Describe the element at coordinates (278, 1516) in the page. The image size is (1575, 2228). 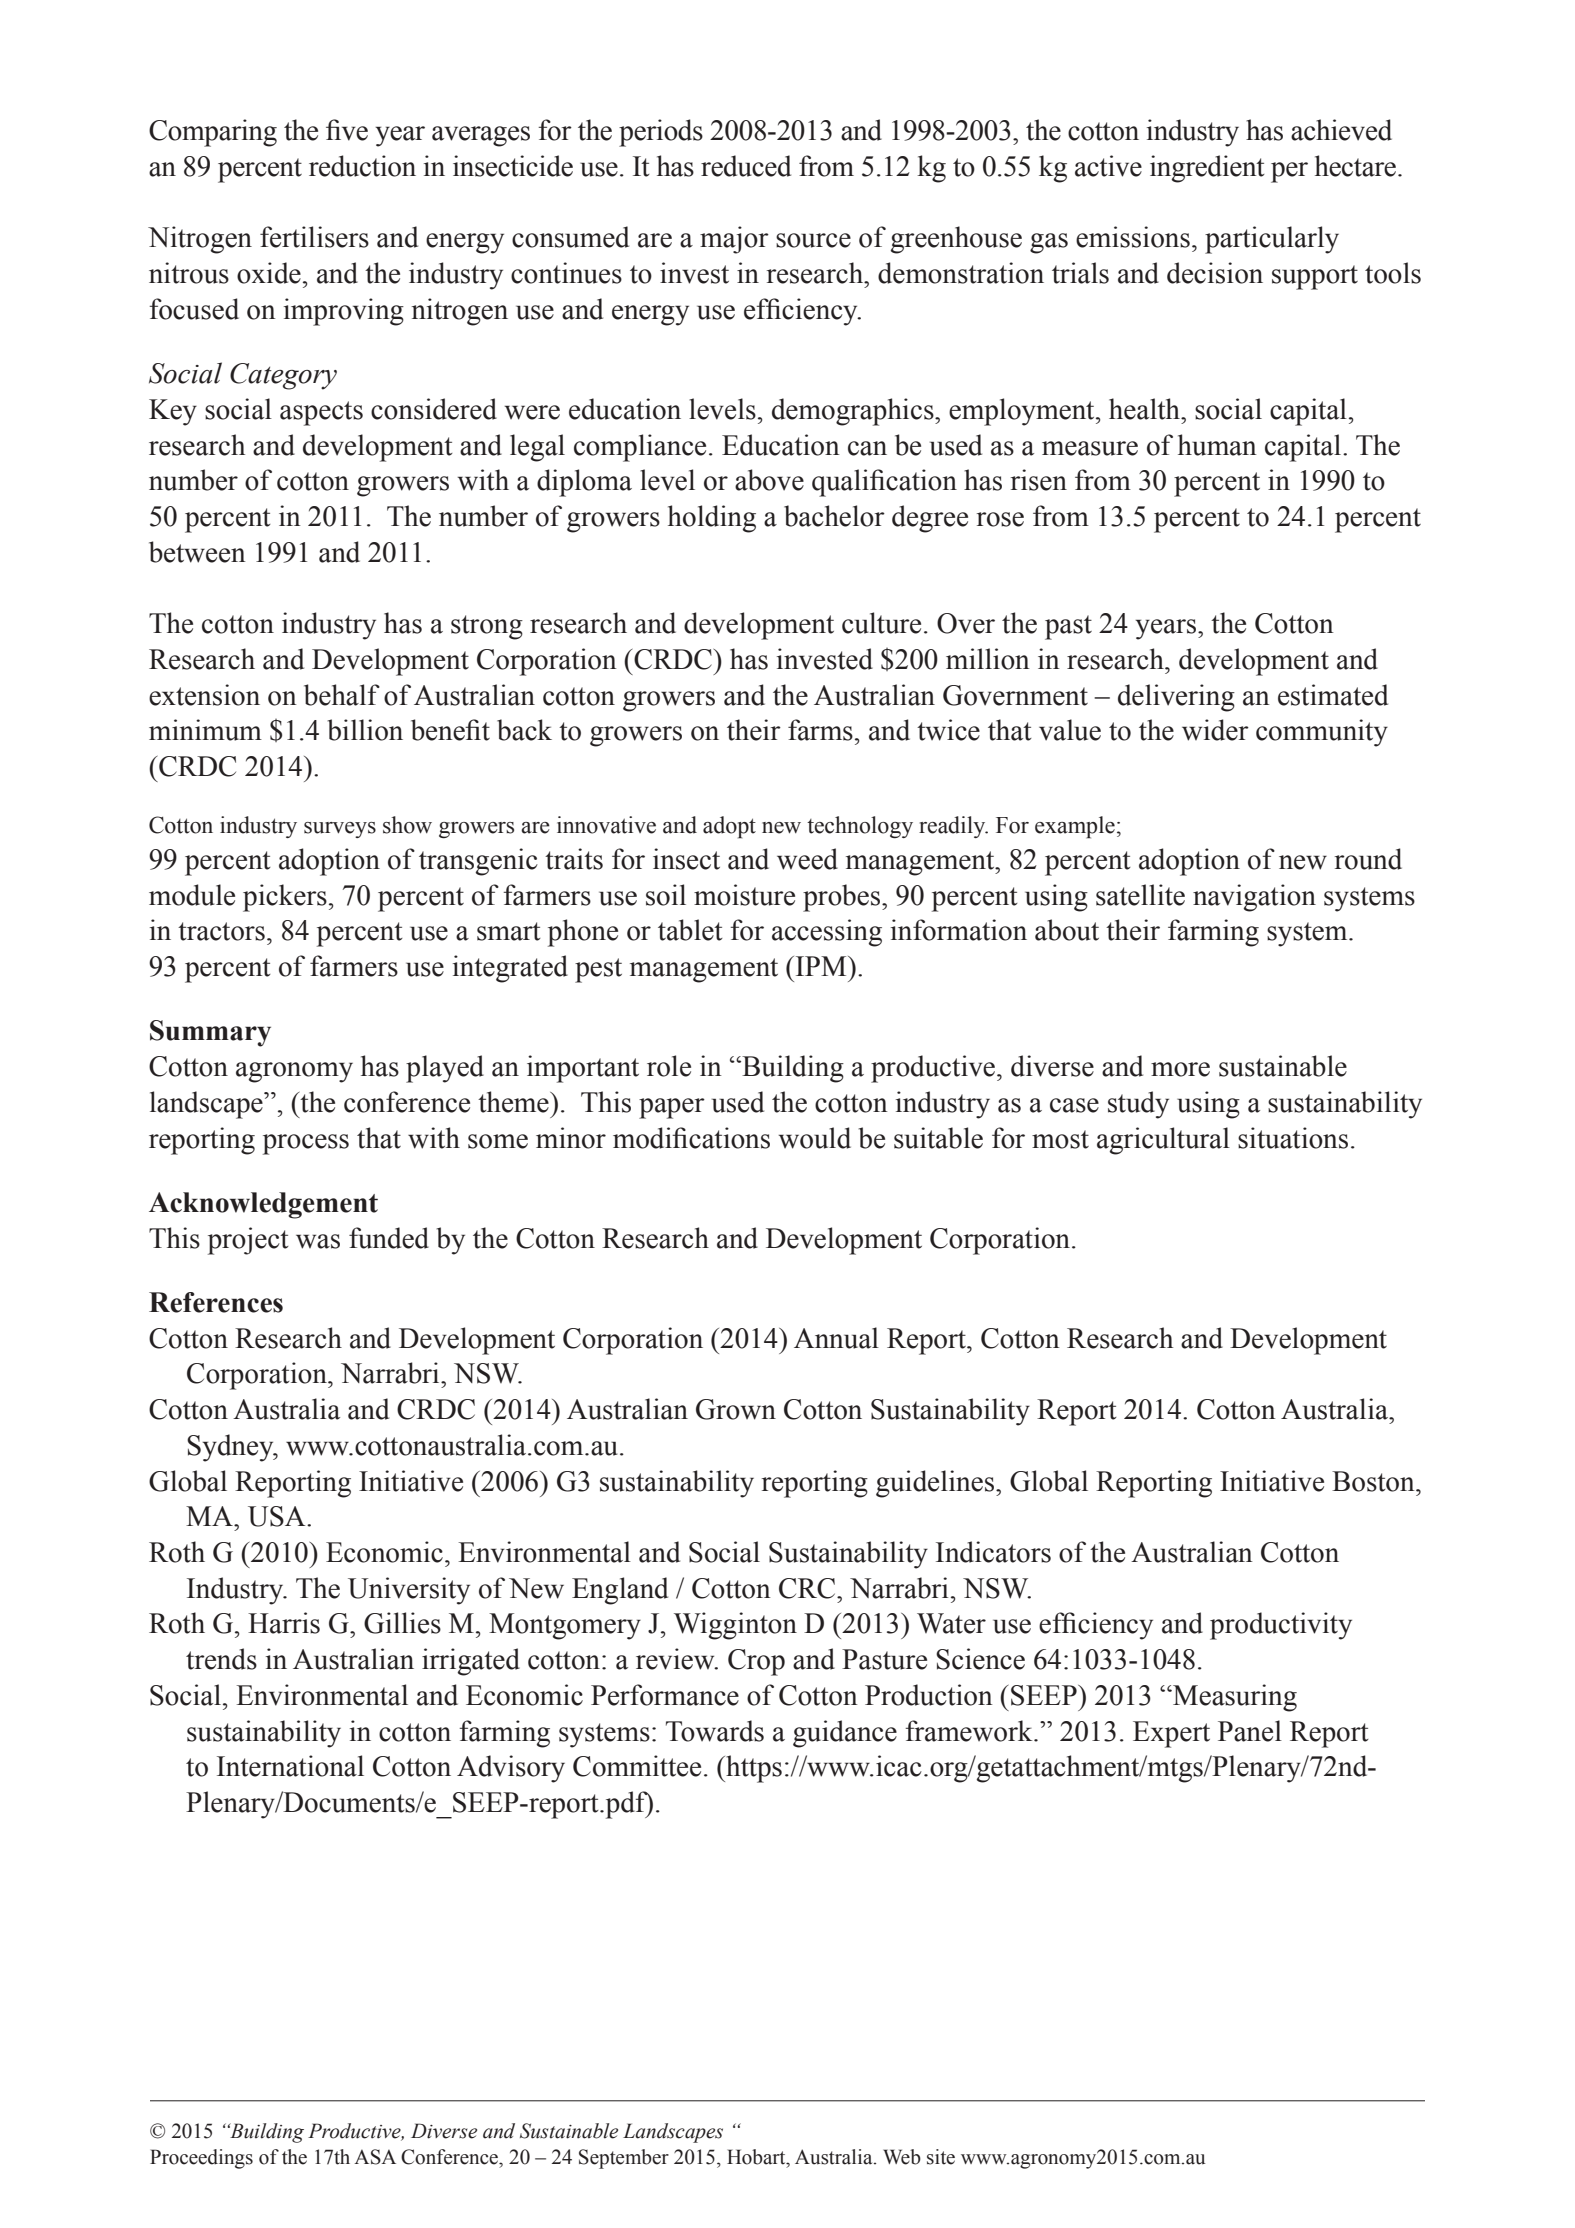
I see `USA` at that location.
